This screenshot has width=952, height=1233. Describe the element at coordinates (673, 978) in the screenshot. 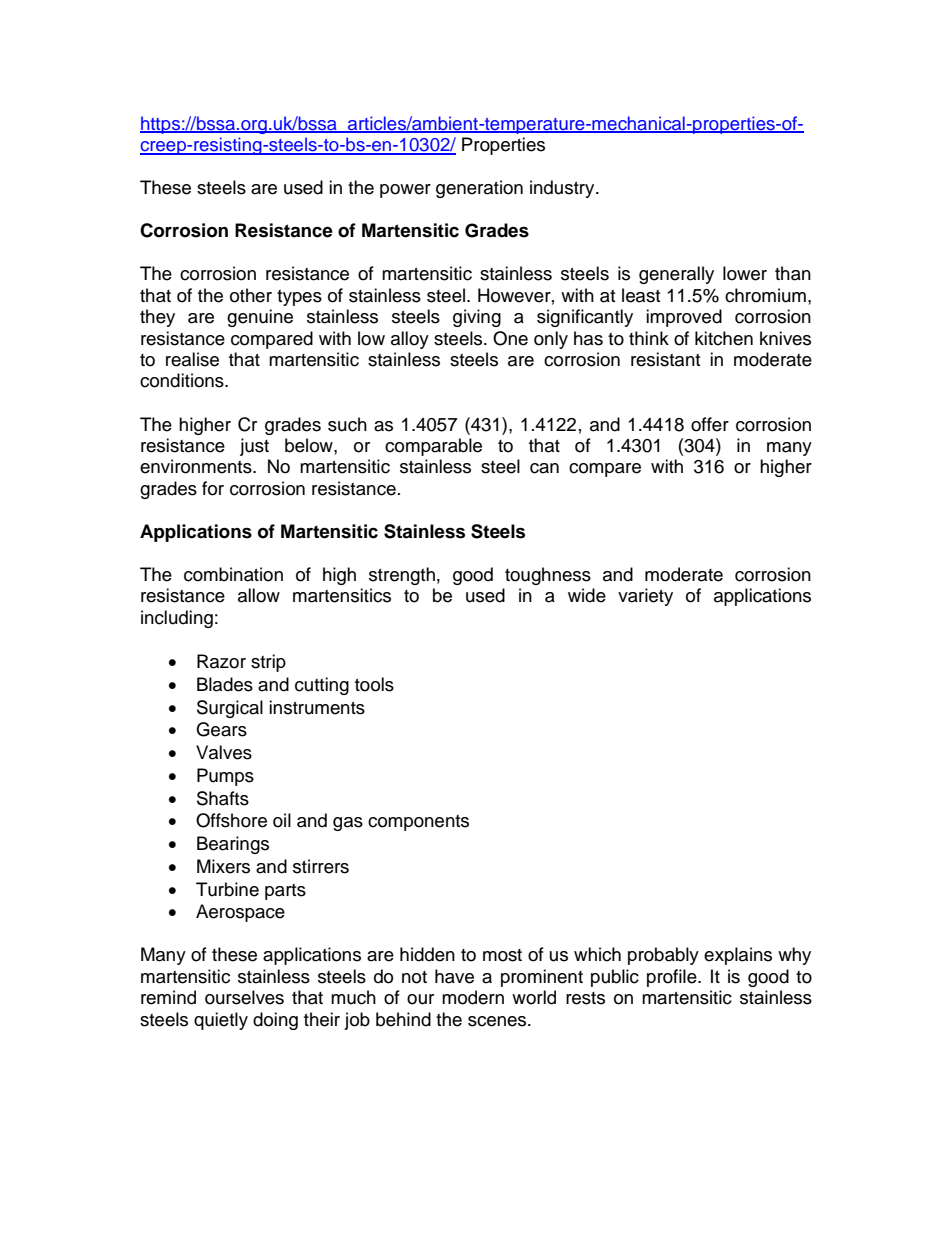

I see `profile` at that location.
